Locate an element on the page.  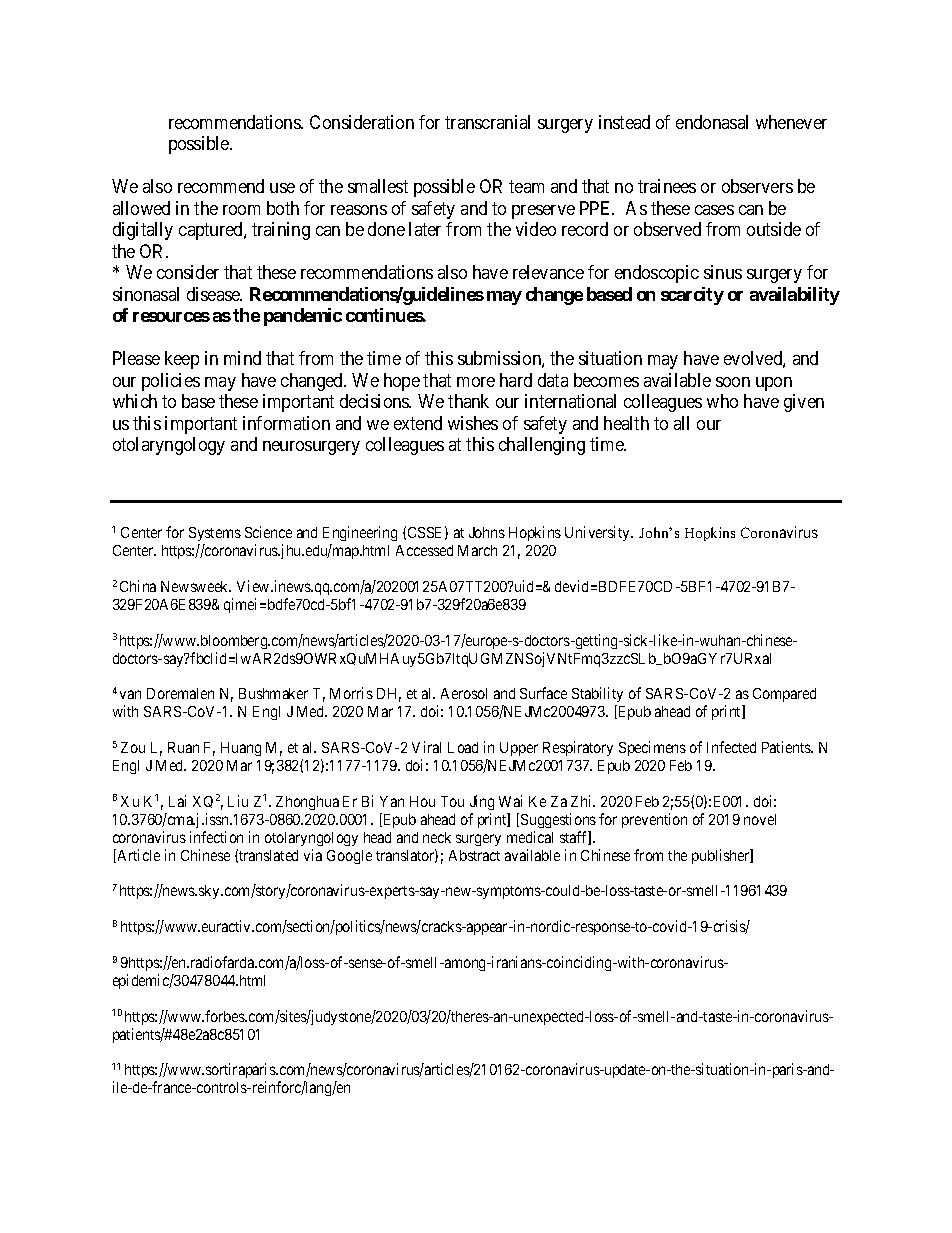
disease is located at coordinates (214, 294).
